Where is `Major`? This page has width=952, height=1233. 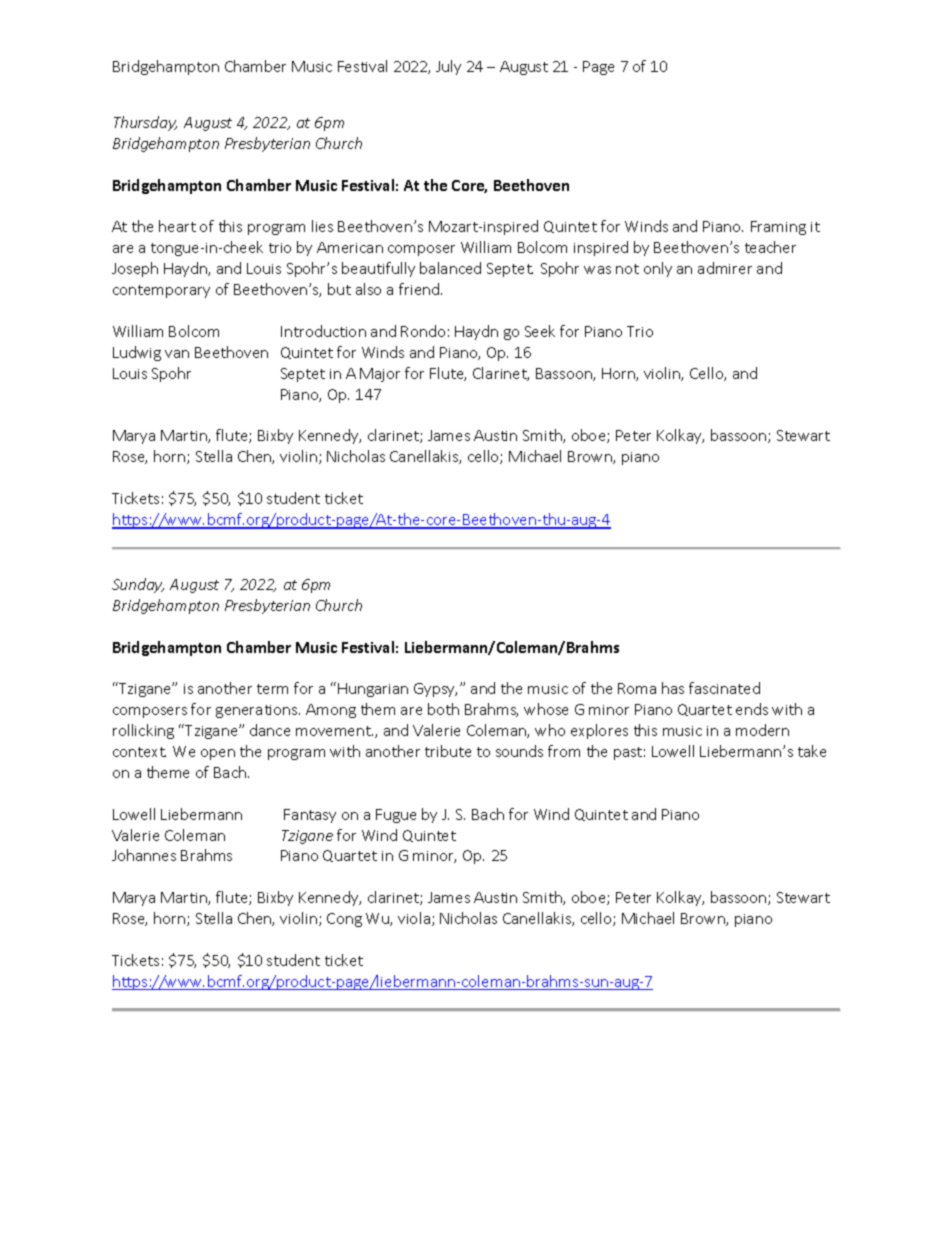
Major is located at coordinates (380, 375).
